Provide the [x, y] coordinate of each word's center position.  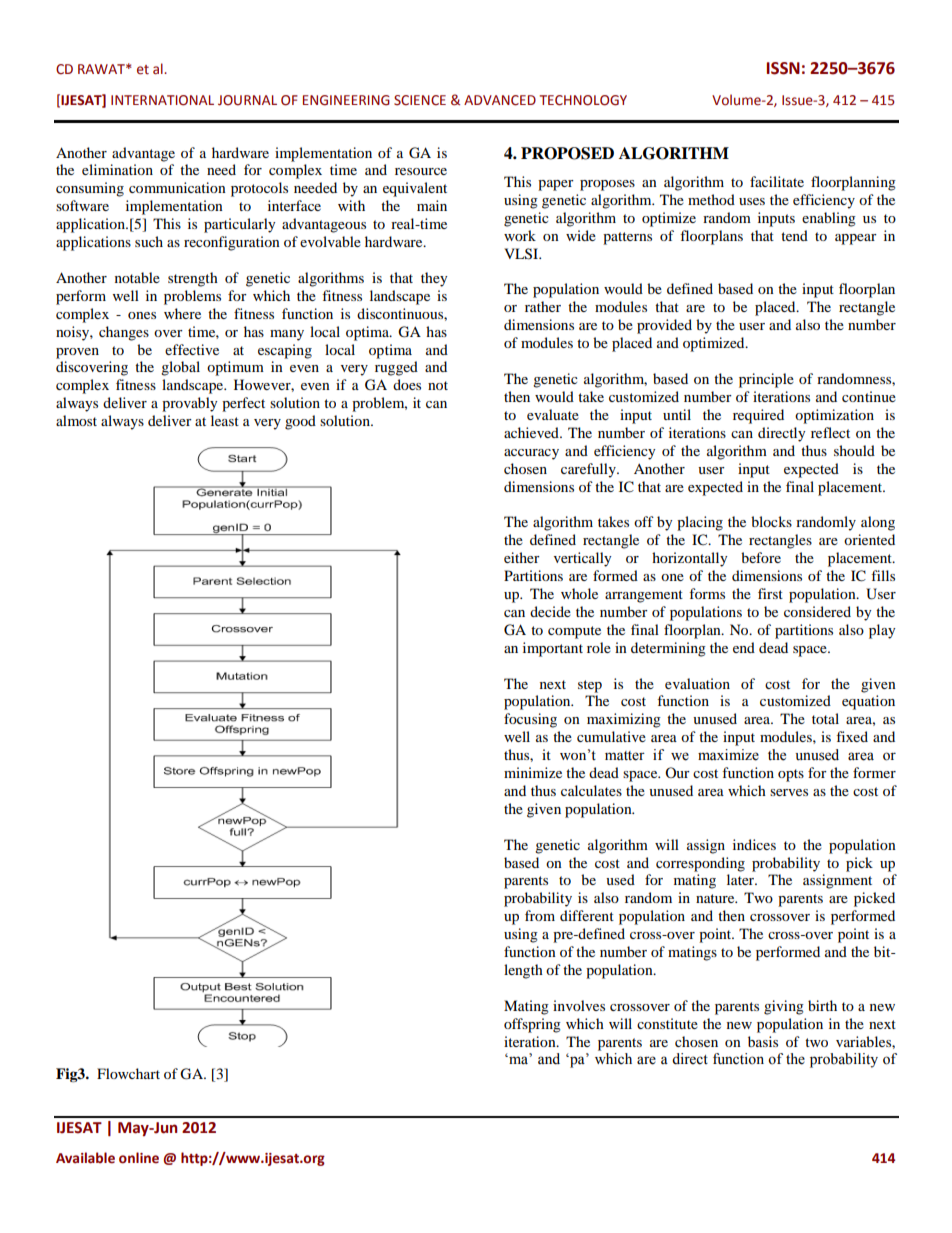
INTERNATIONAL [162, 100]
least [225, 420]
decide [550, 611]
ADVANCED [500, 100]
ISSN [783, 68]
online [139, 1158]
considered [817, 611]
